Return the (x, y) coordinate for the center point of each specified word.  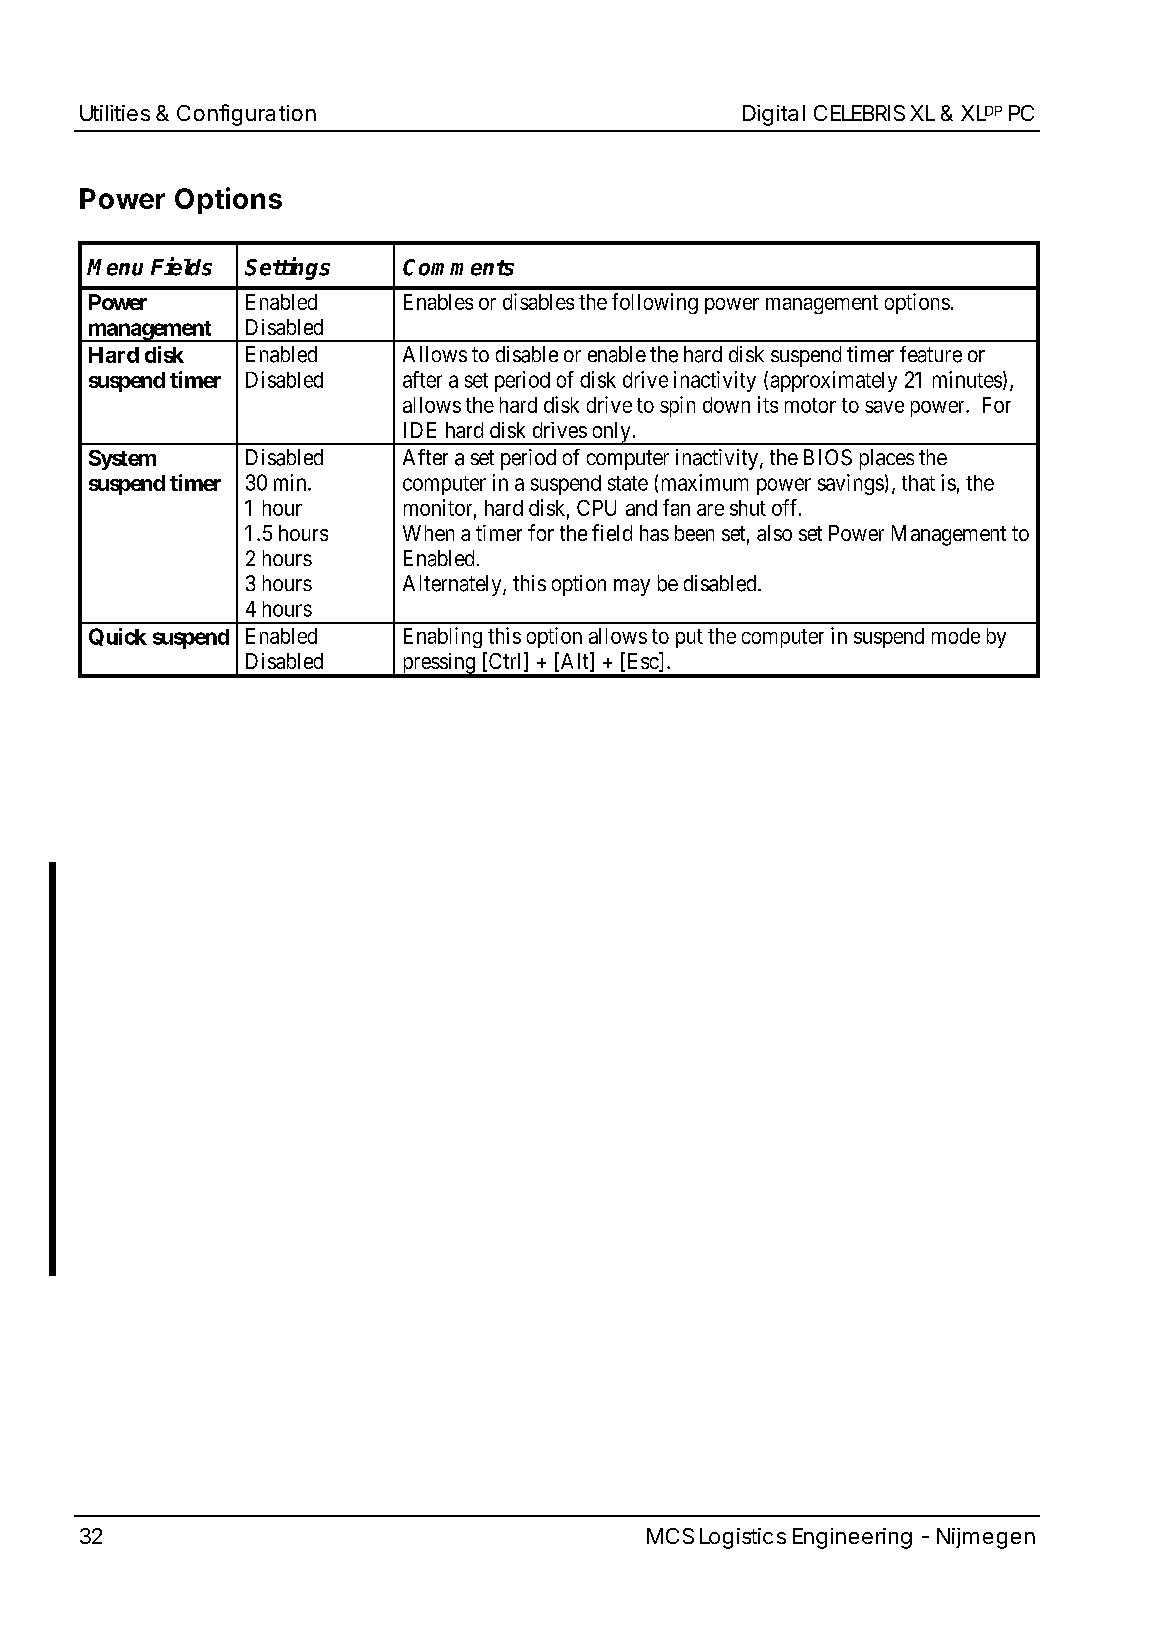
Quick (118, 637)
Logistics (743, 1538)
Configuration (246, 115)
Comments (458, 267)
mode (956, 636)
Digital (774, 115)
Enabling (443, 637)
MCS (670, 1536)
